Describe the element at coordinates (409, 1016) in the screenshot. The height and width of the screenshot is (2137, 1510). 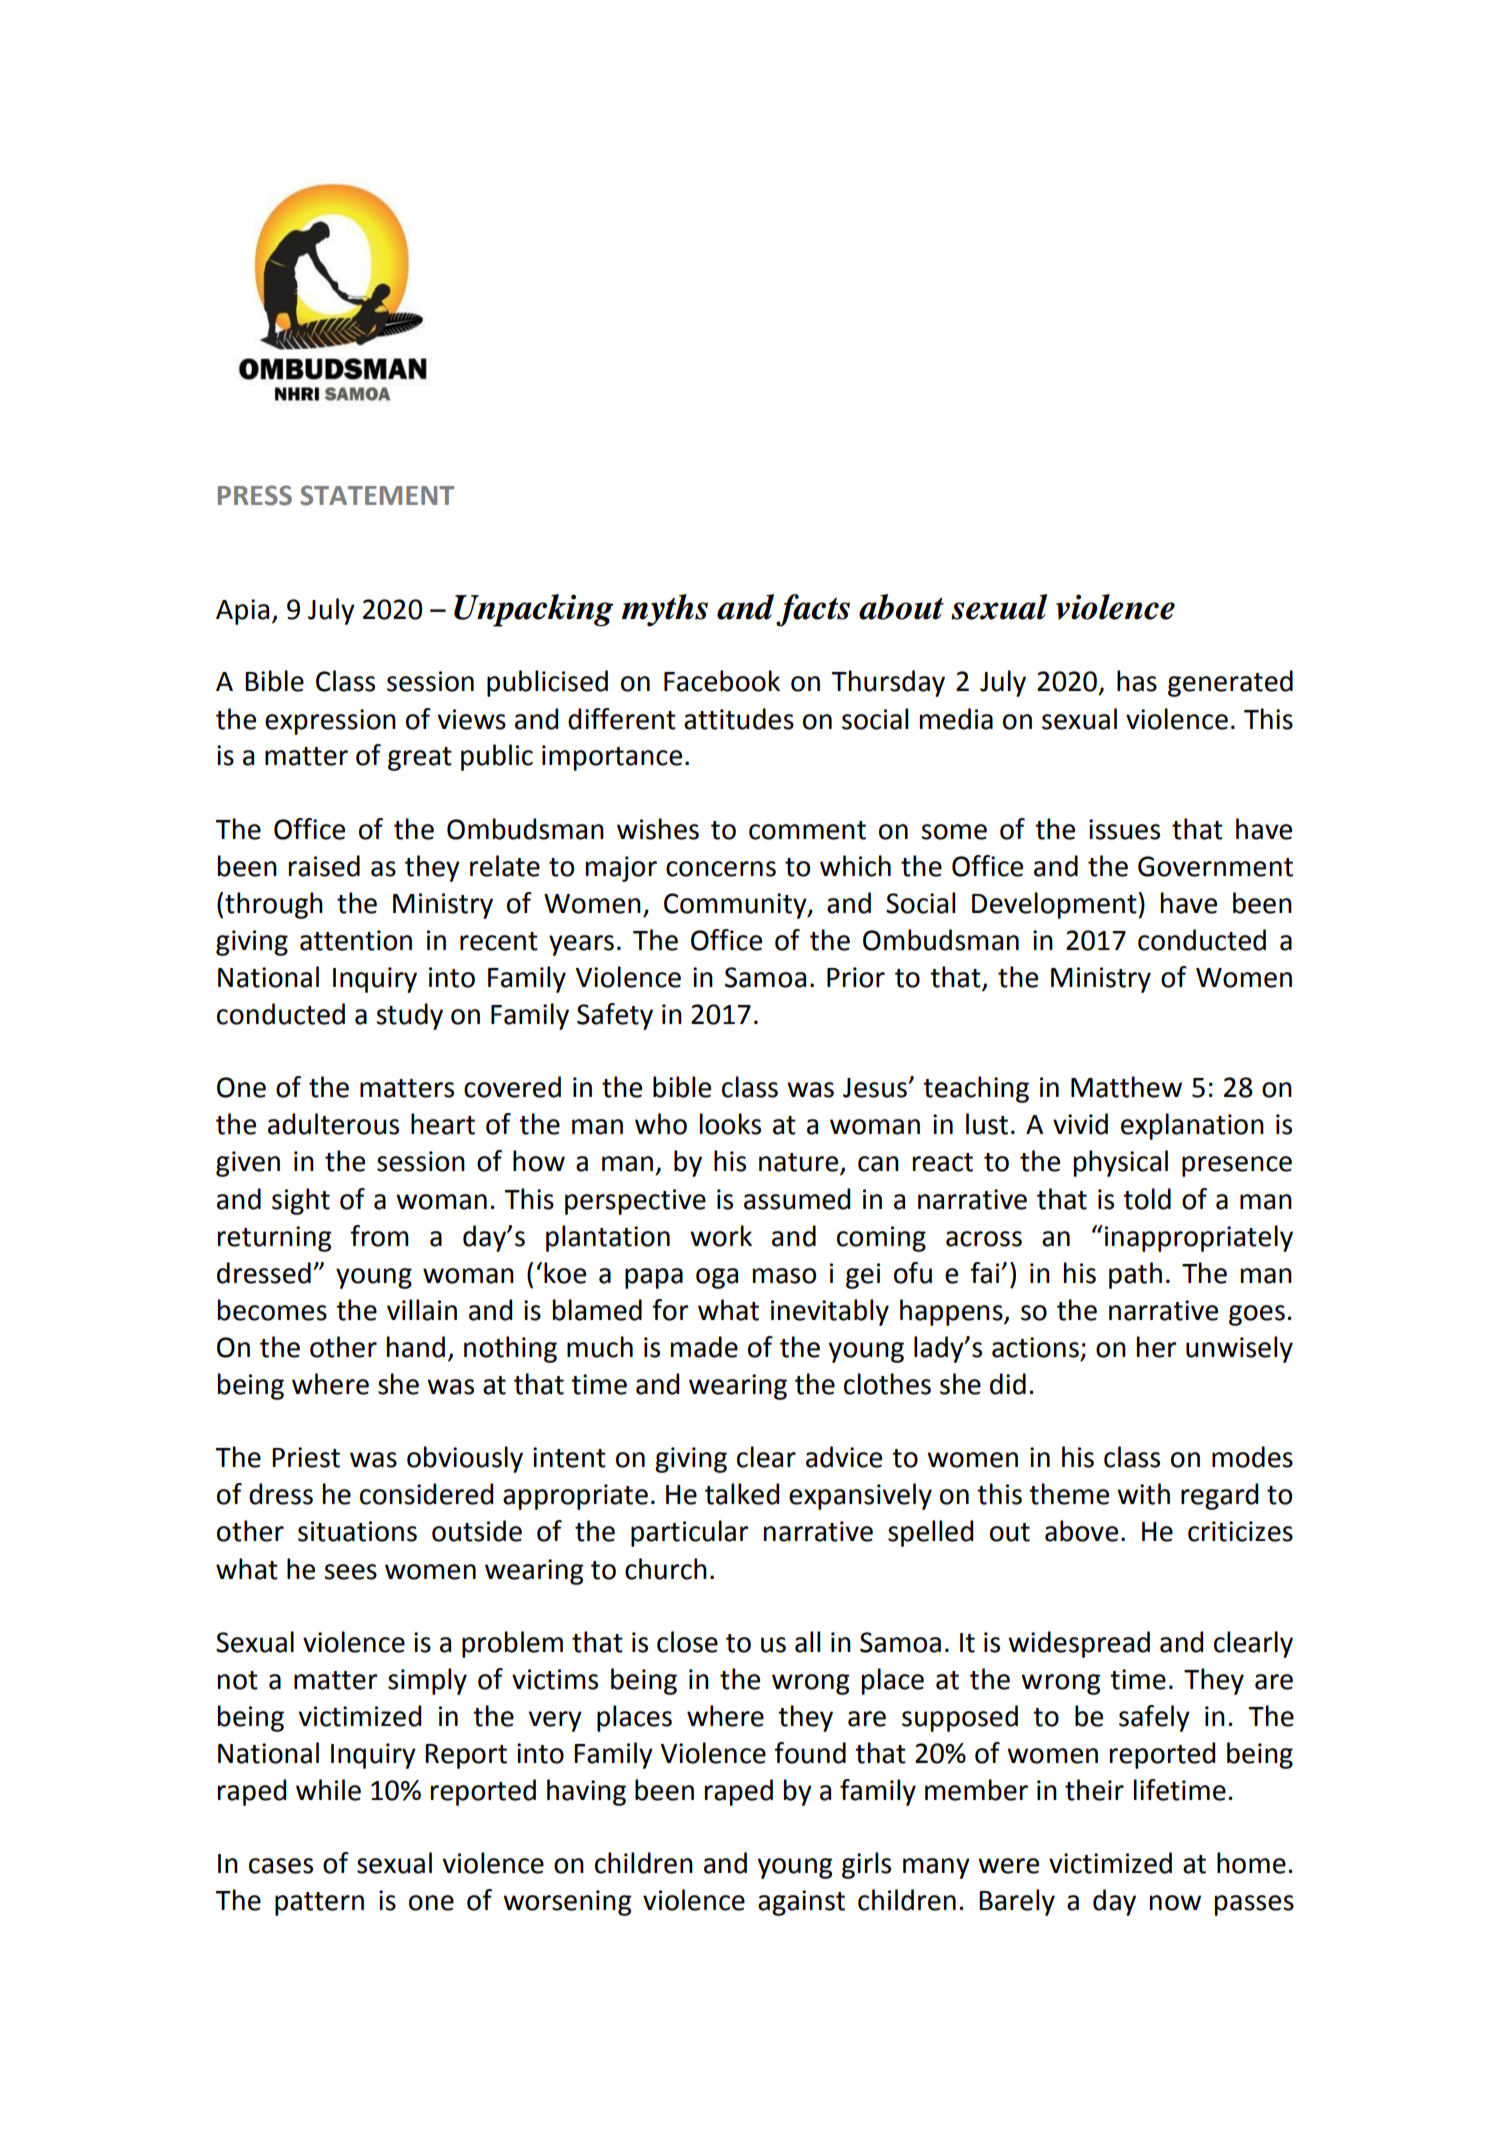
I see `study` at that location.
